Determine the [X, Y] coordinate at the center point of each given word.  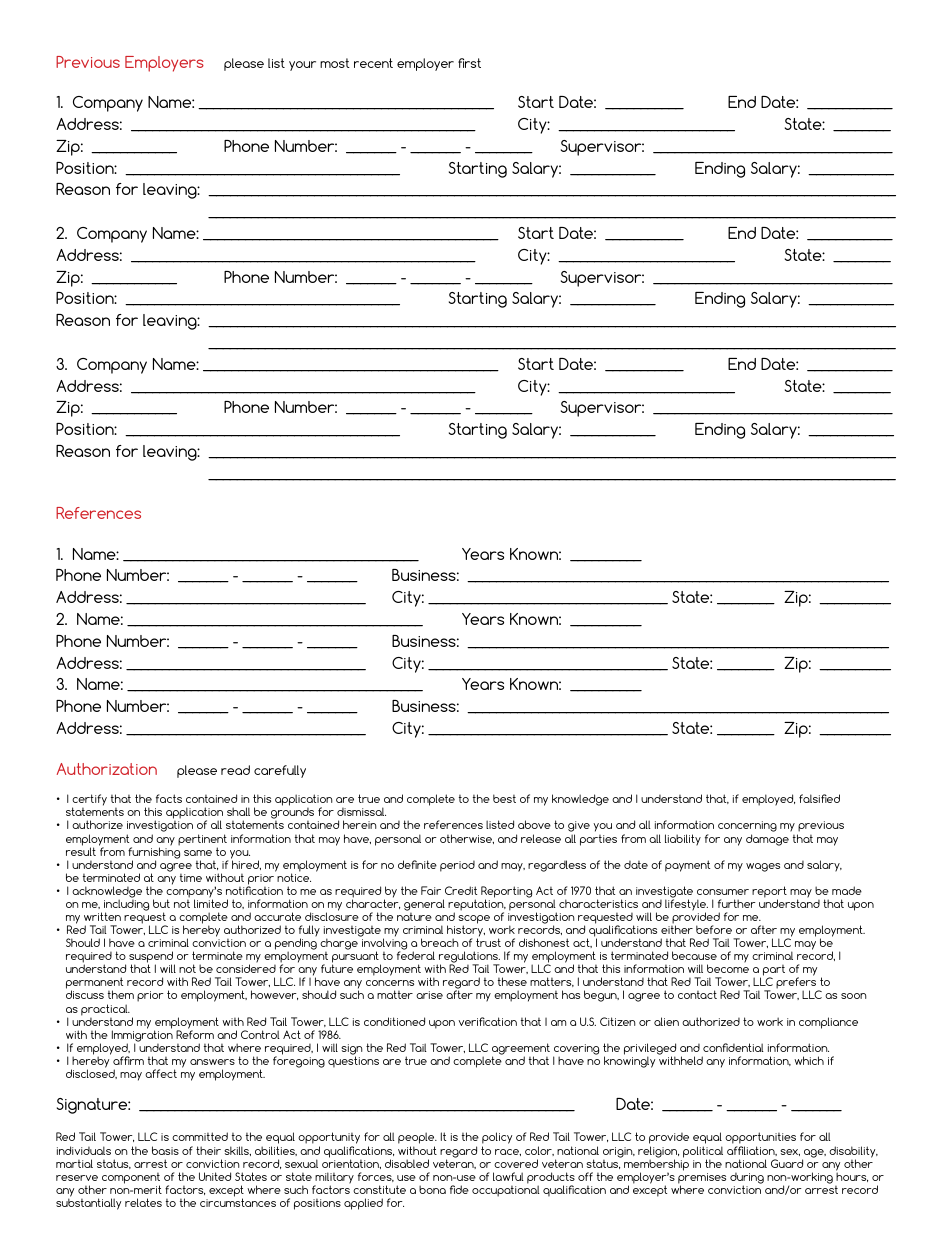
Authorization [107, 769]
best [504, 798]
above [534, 824]
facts [169, 798]
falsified [819, 798]
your [302, 66]
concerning [747, 828]
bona [432, 1189]
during [747, 1179]
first [469, 63]
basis [165, 1150]
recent [373, 63]
